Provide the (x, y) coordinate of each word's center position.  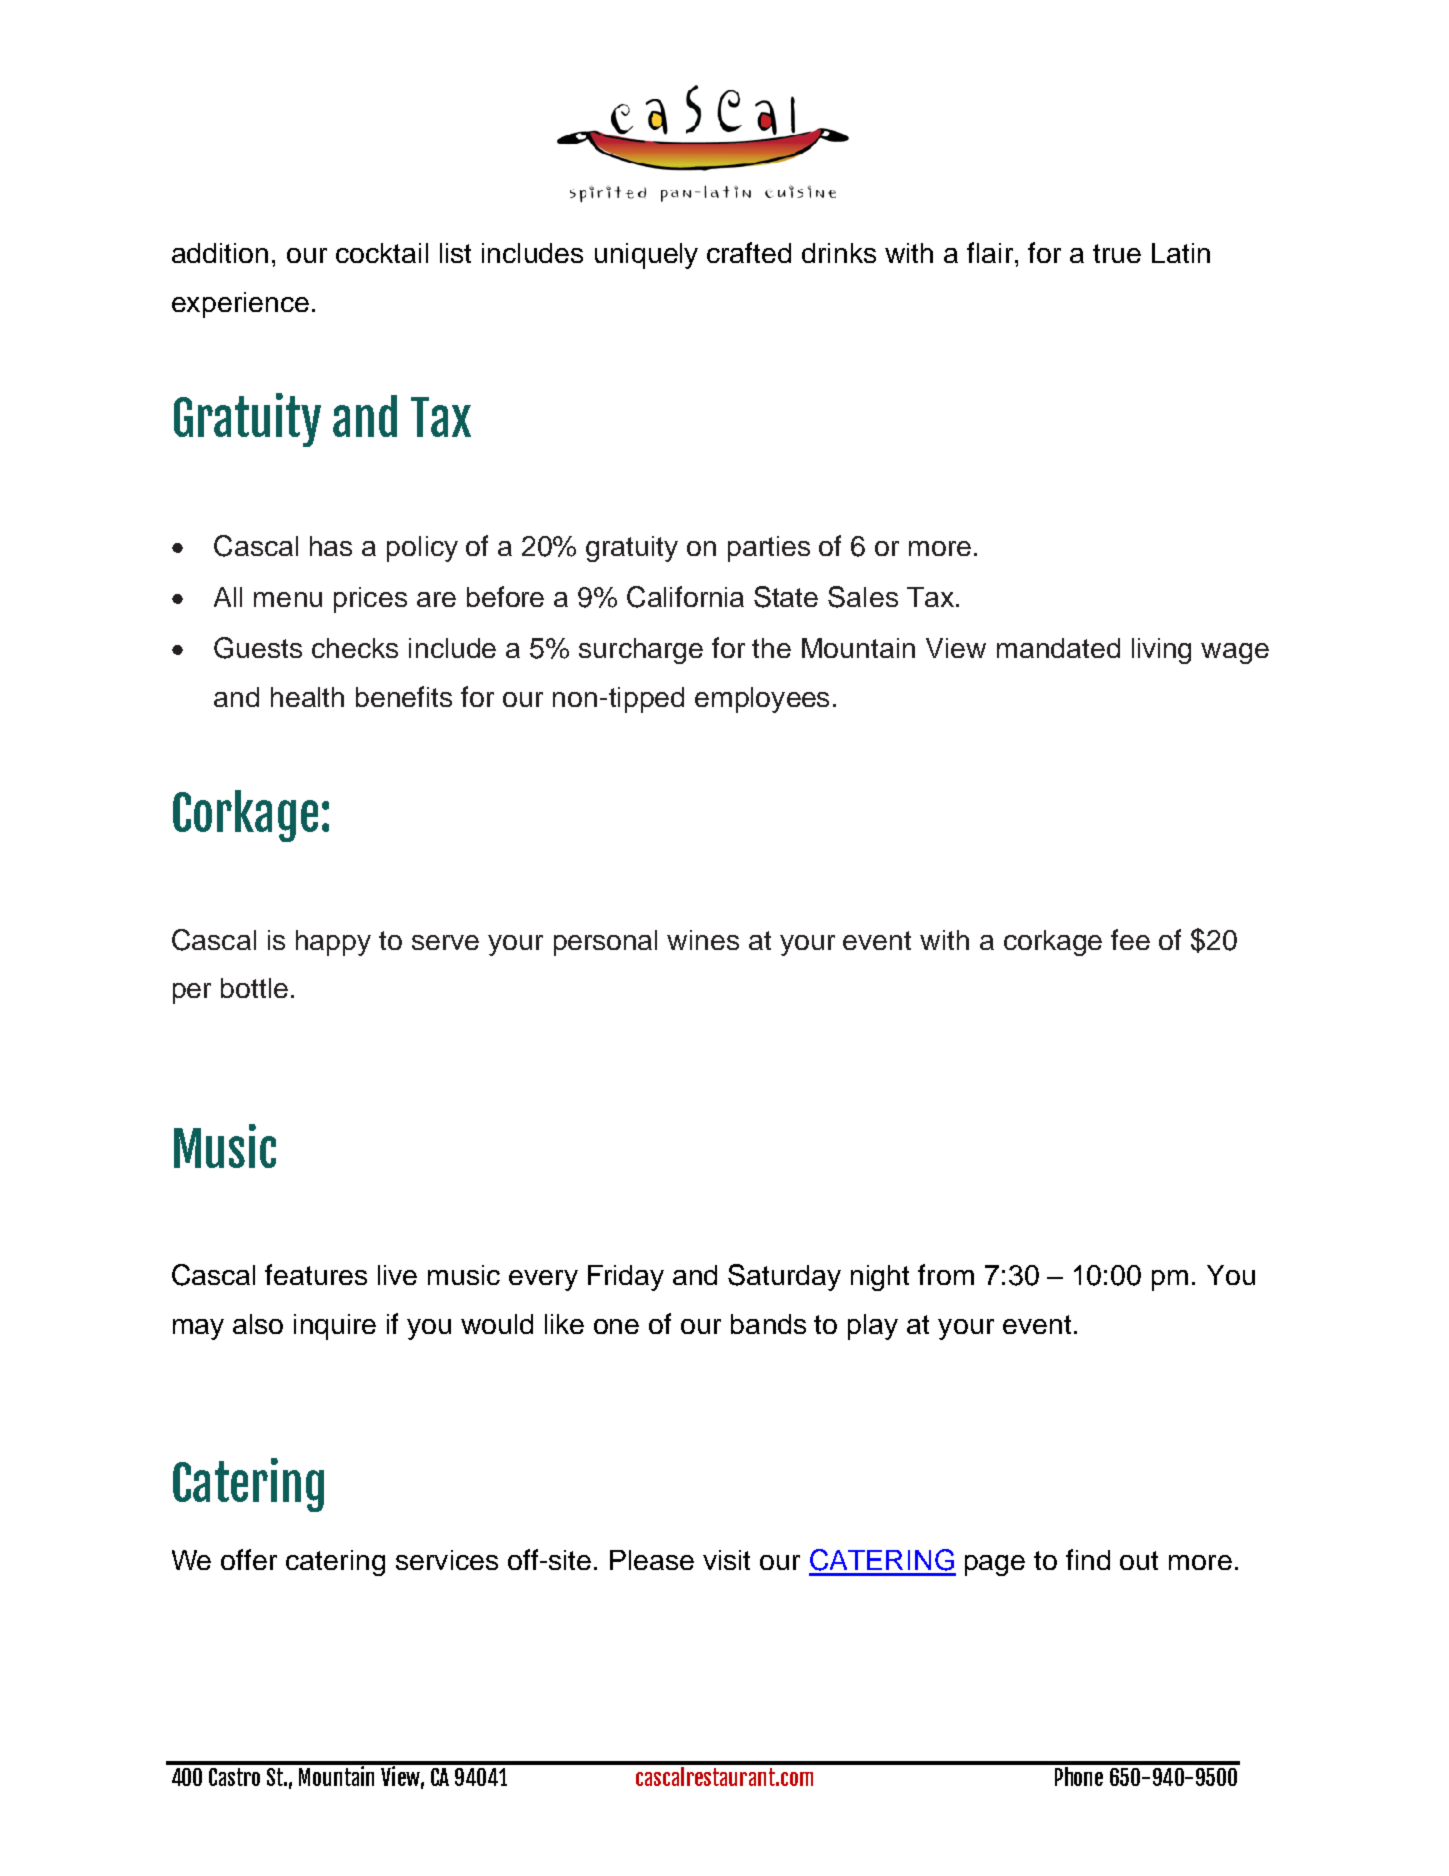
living (1161, 651)
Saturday (784, 1277)
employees (762, 700)
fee (1130, 939)
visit (726, 1560)
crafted (749, 252)
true (1117, 253)
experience (240, 305)
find (1088, 1559)
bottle (254, 988)
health (307, 697)
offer (249, 1559)
